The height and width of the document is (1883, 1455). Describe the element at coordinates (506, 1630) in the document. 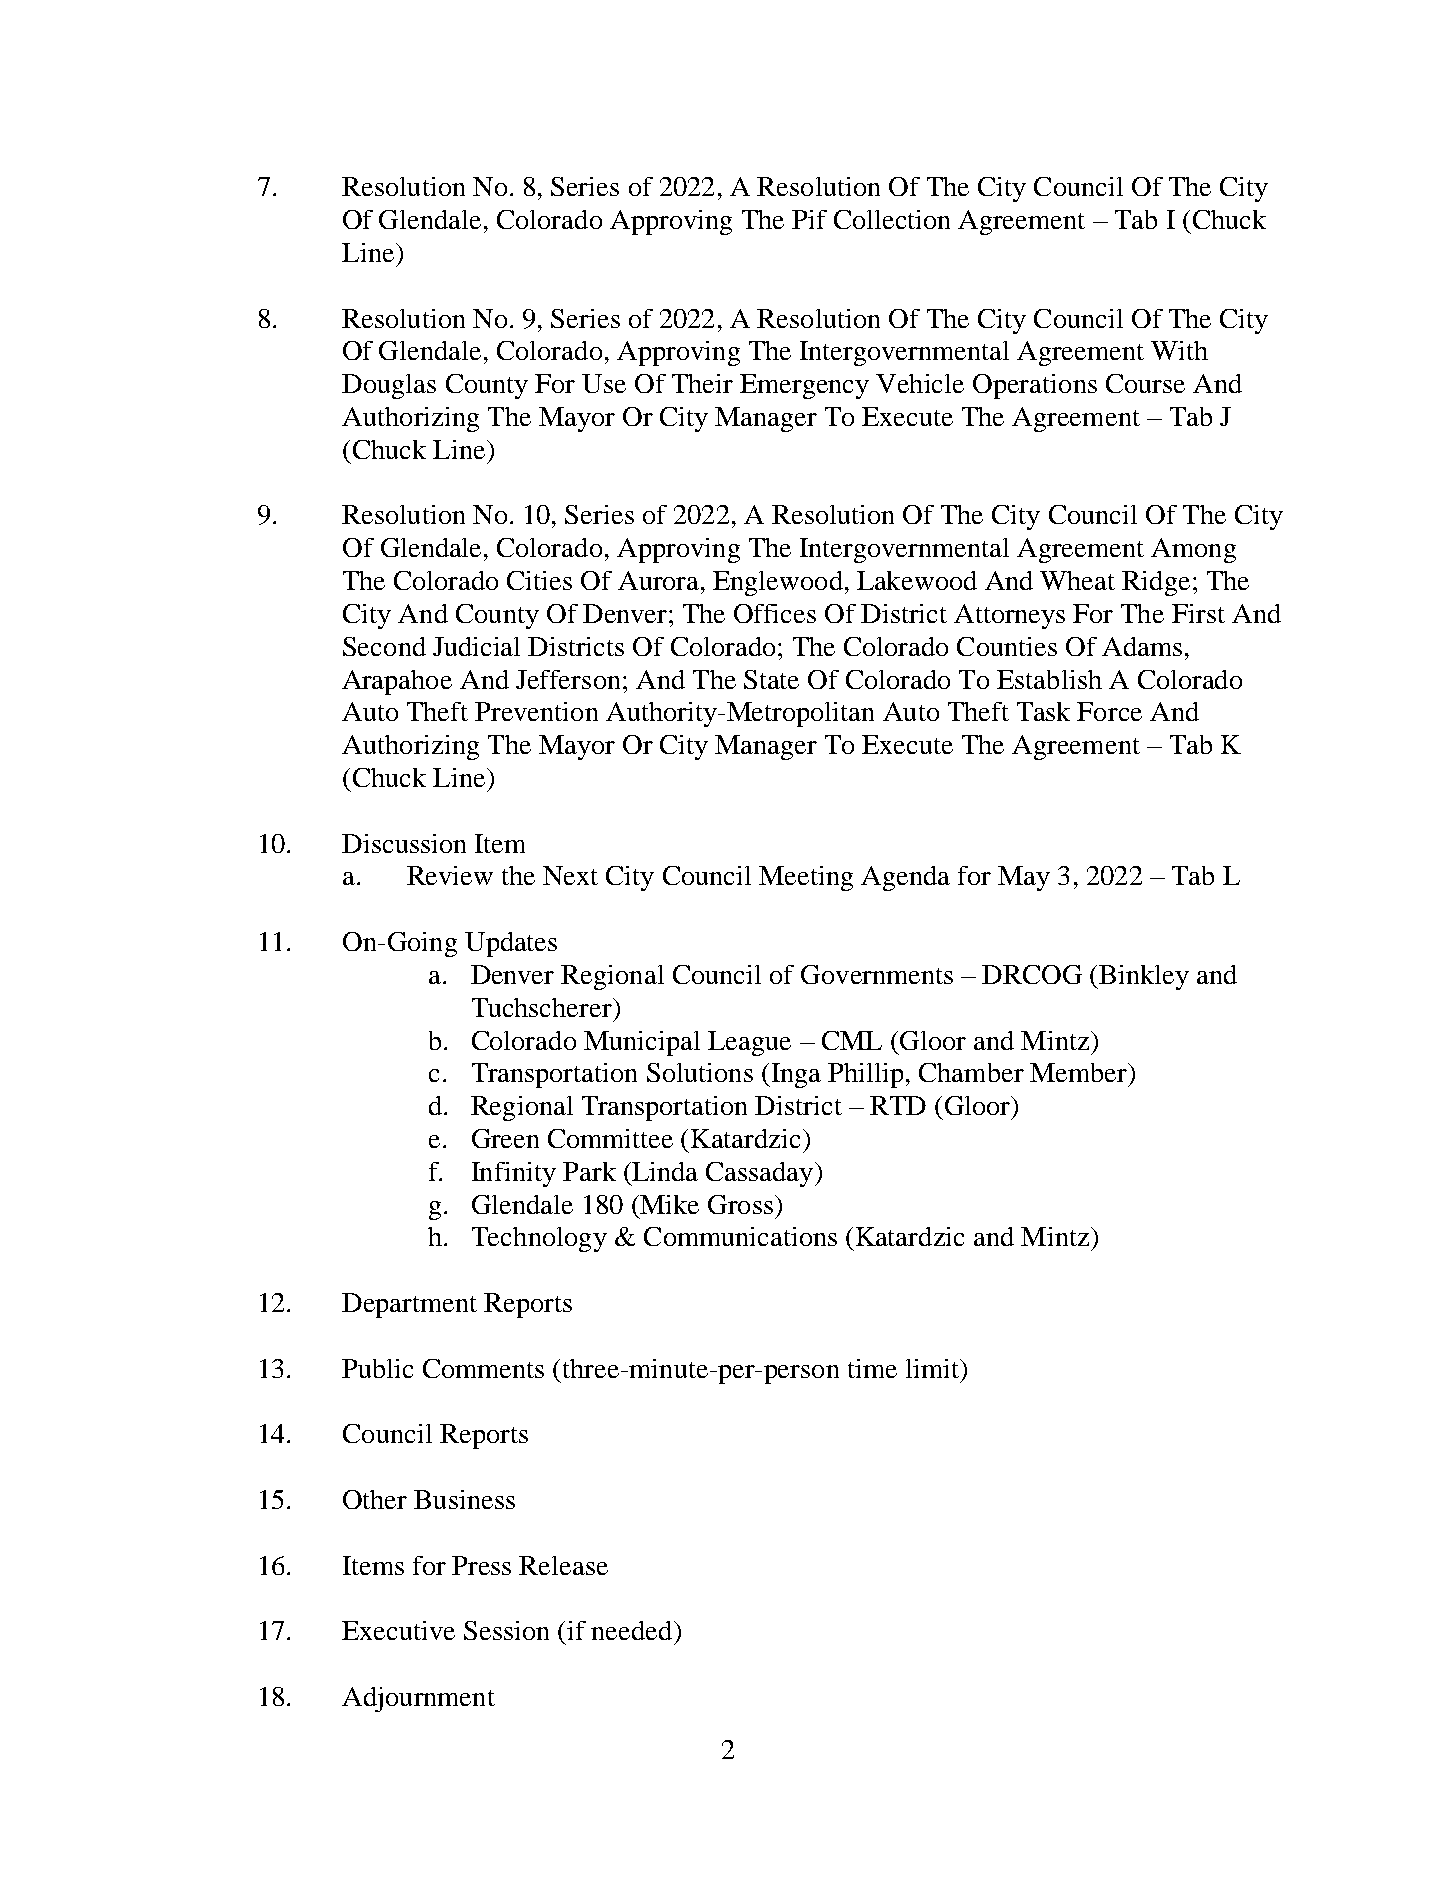

I see `Session` at that location.
